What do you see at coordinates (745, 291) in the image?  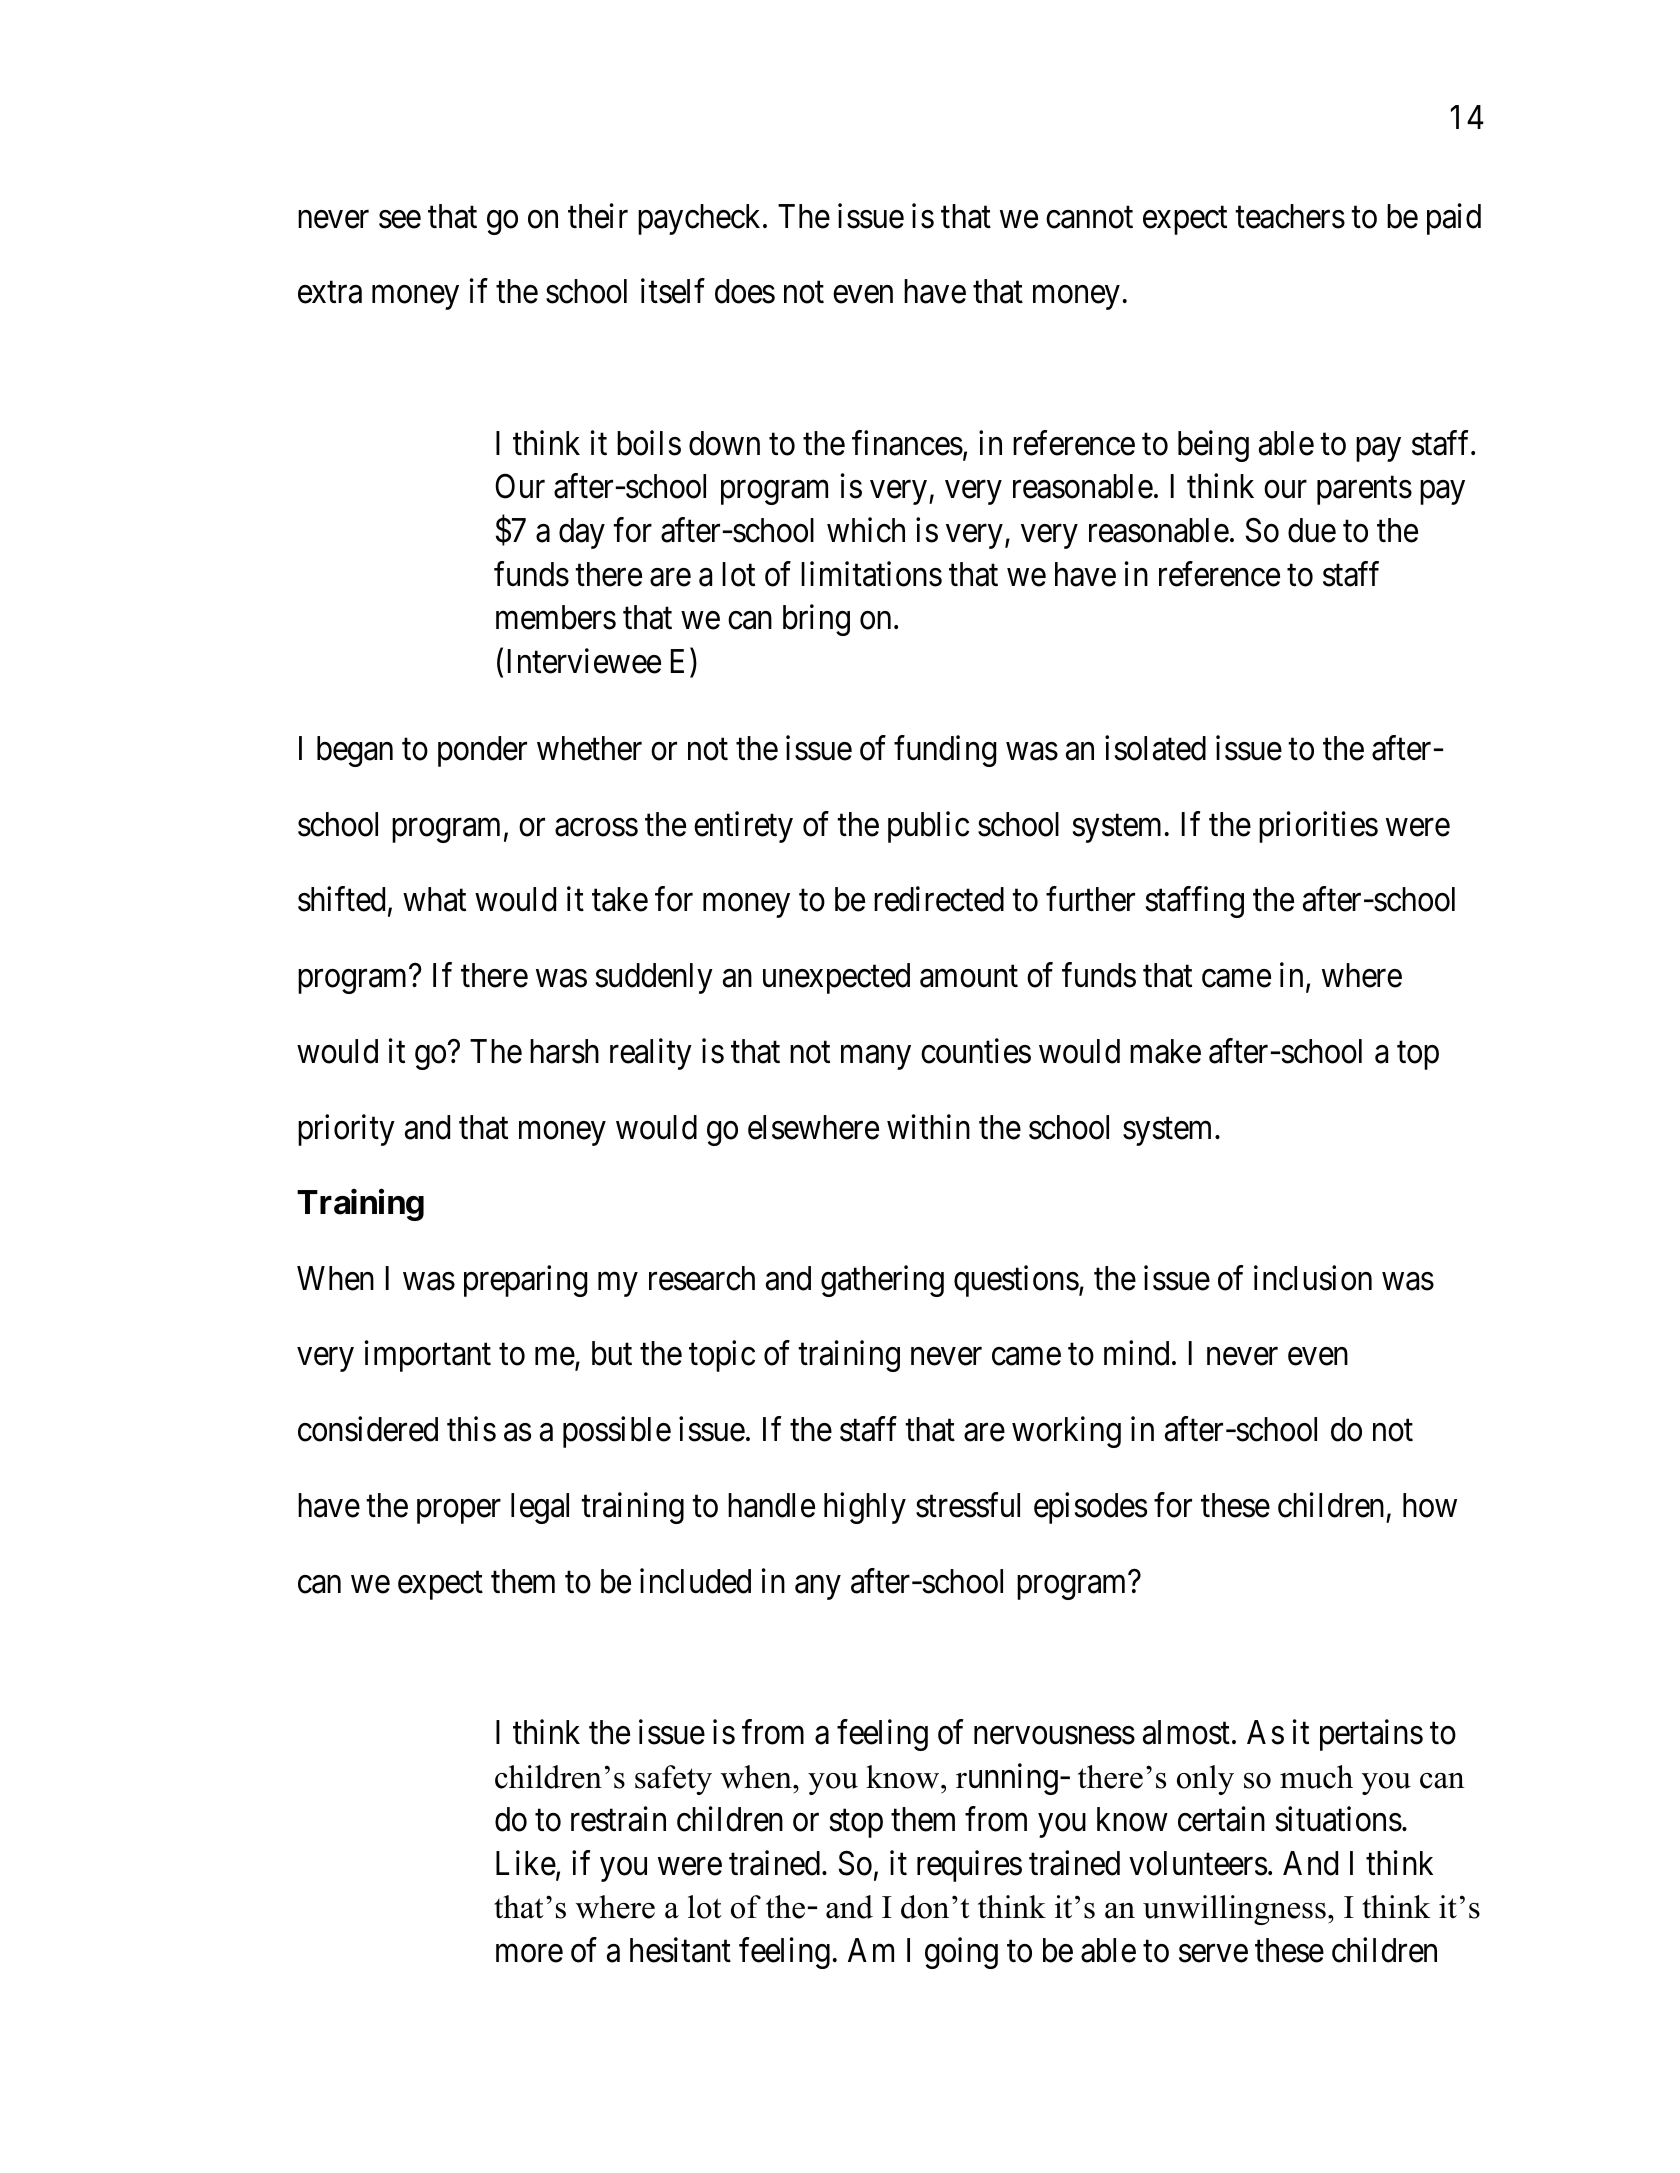 I see `does` at bounding box center [745, 291].
